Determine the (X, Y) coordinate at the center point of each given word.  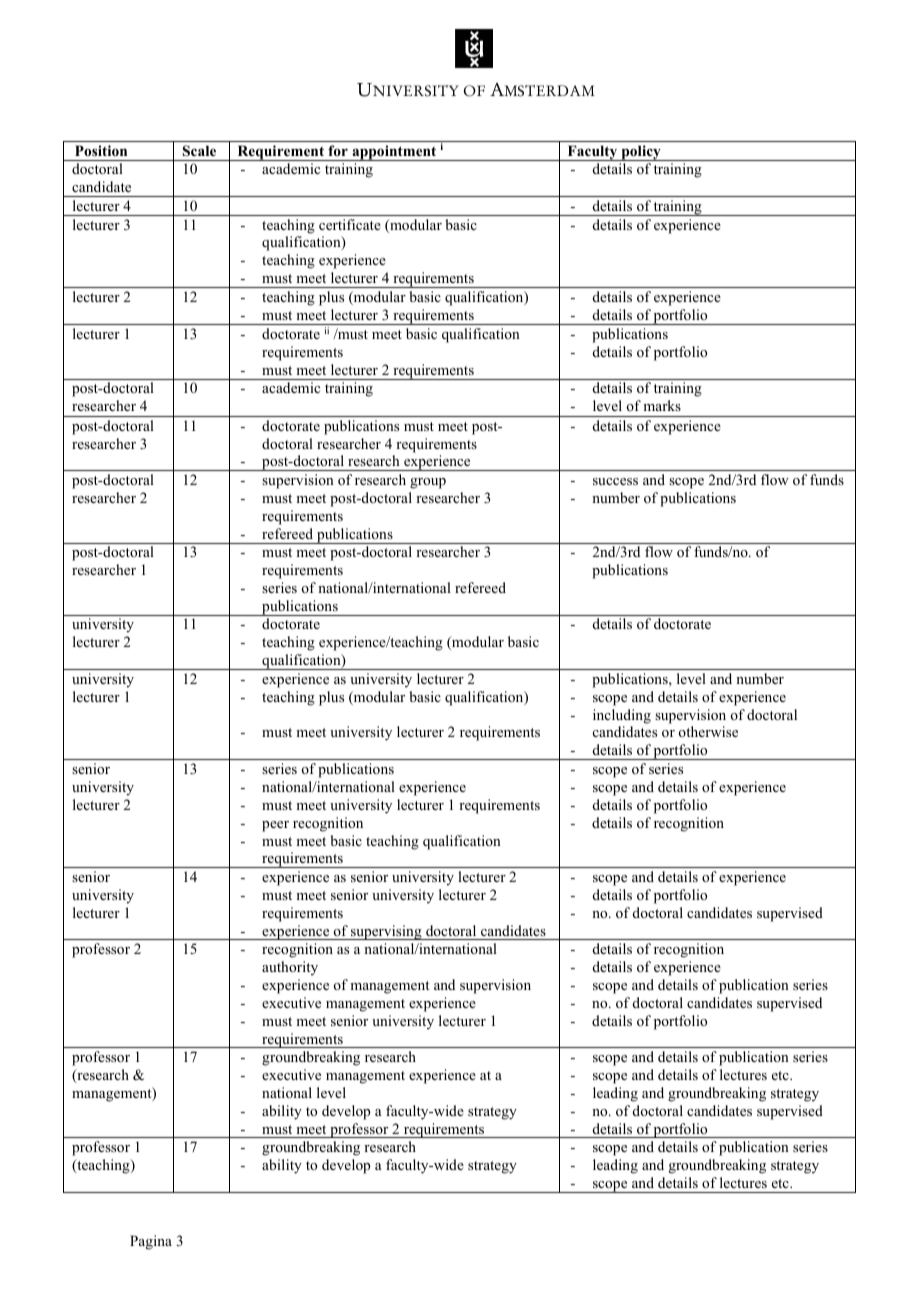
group (428, 483)
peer (275, 826)
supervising (386, 932)
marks (662, 405)
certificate (350, 224)
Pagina (151, 1242)
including (622, 716)
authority (290, 968)
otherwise (708, 731)
